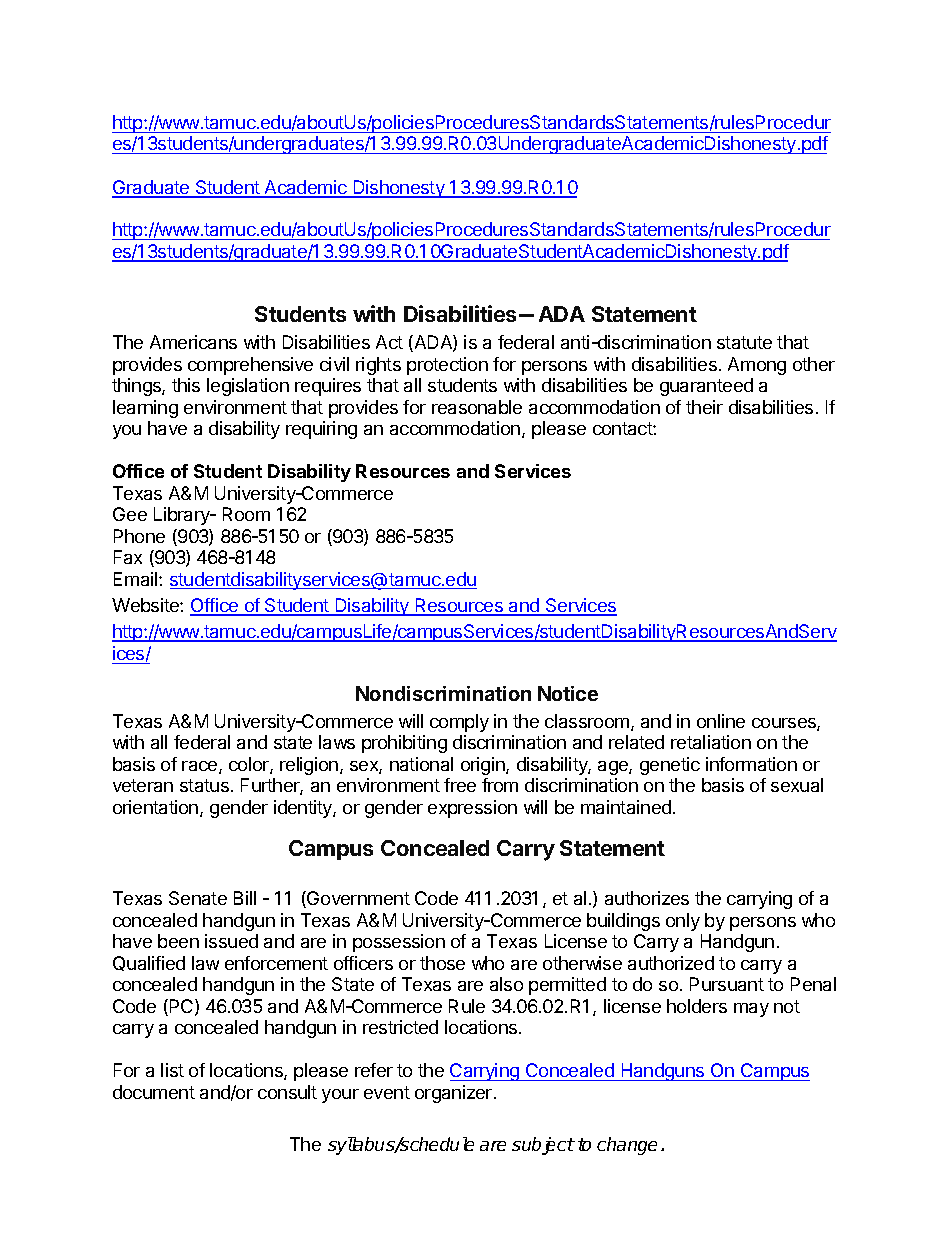  What do you see at coordinates (201, 767) in the document?
I see `race` at bounding box center [201, 767].
